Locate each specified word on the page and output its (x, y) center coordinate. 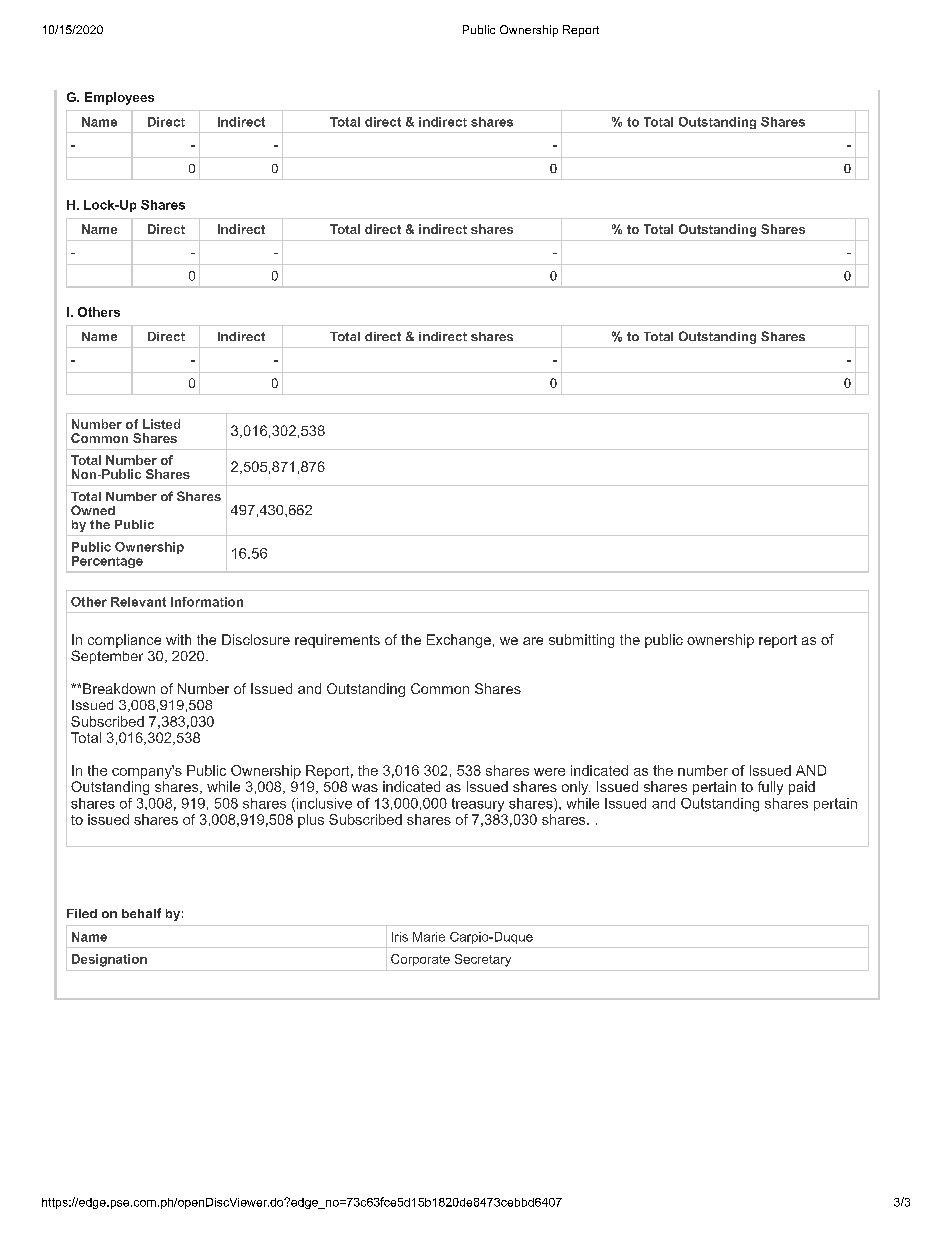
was (365, 788)
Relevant (138, 602)
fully (770, 788)
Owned (93, 510)
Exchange (459, 641)
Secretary (483, 960)
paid (802, 788)
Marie (429, 937)
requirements (337, 641)
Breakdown (119, 688)
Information (207, 602)
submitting (581, 641)
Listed (161, 424)
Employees (119, 98)
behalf (141, 913)
